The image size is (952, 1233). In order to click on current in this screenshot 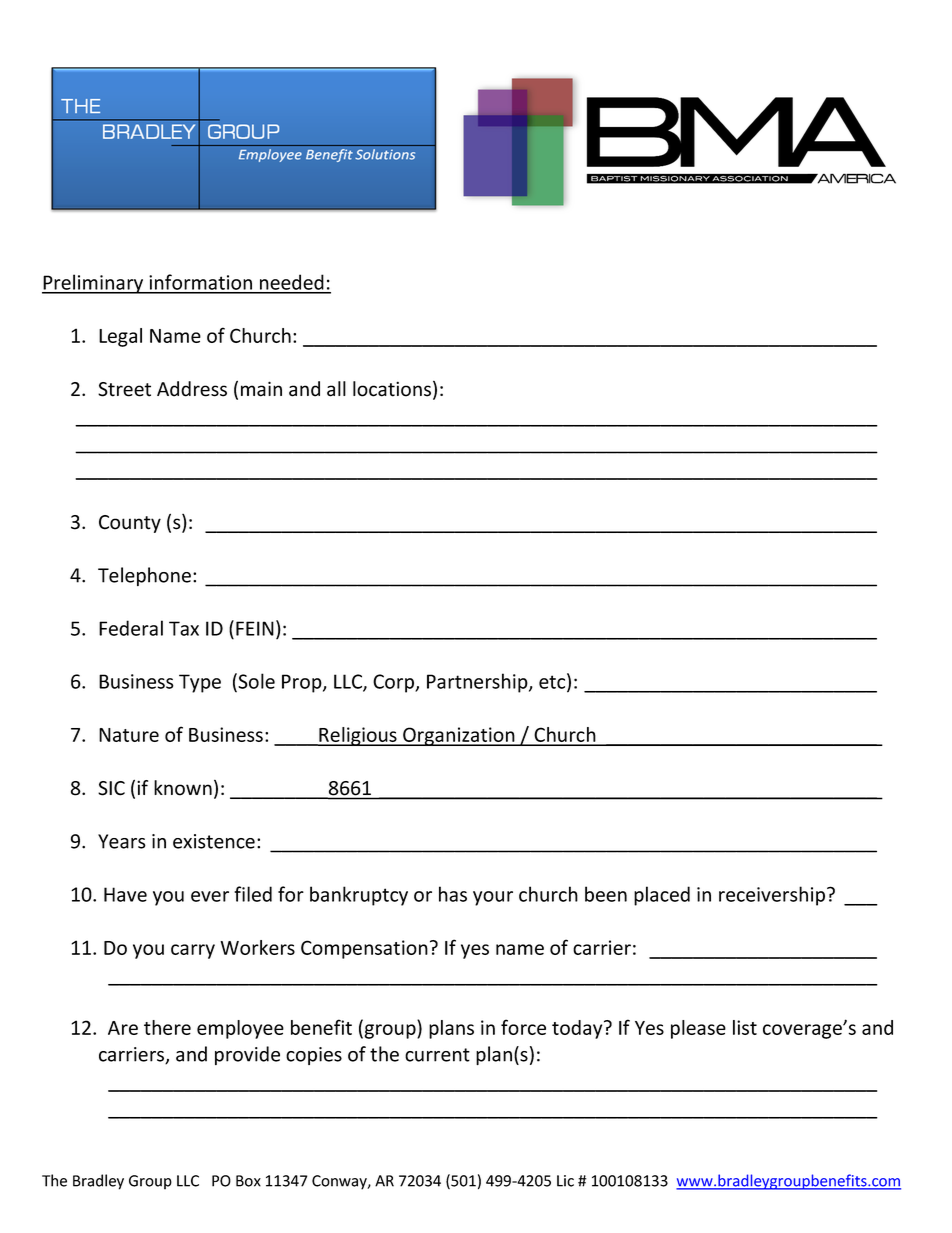, I will do `click(437, 1055)`.
